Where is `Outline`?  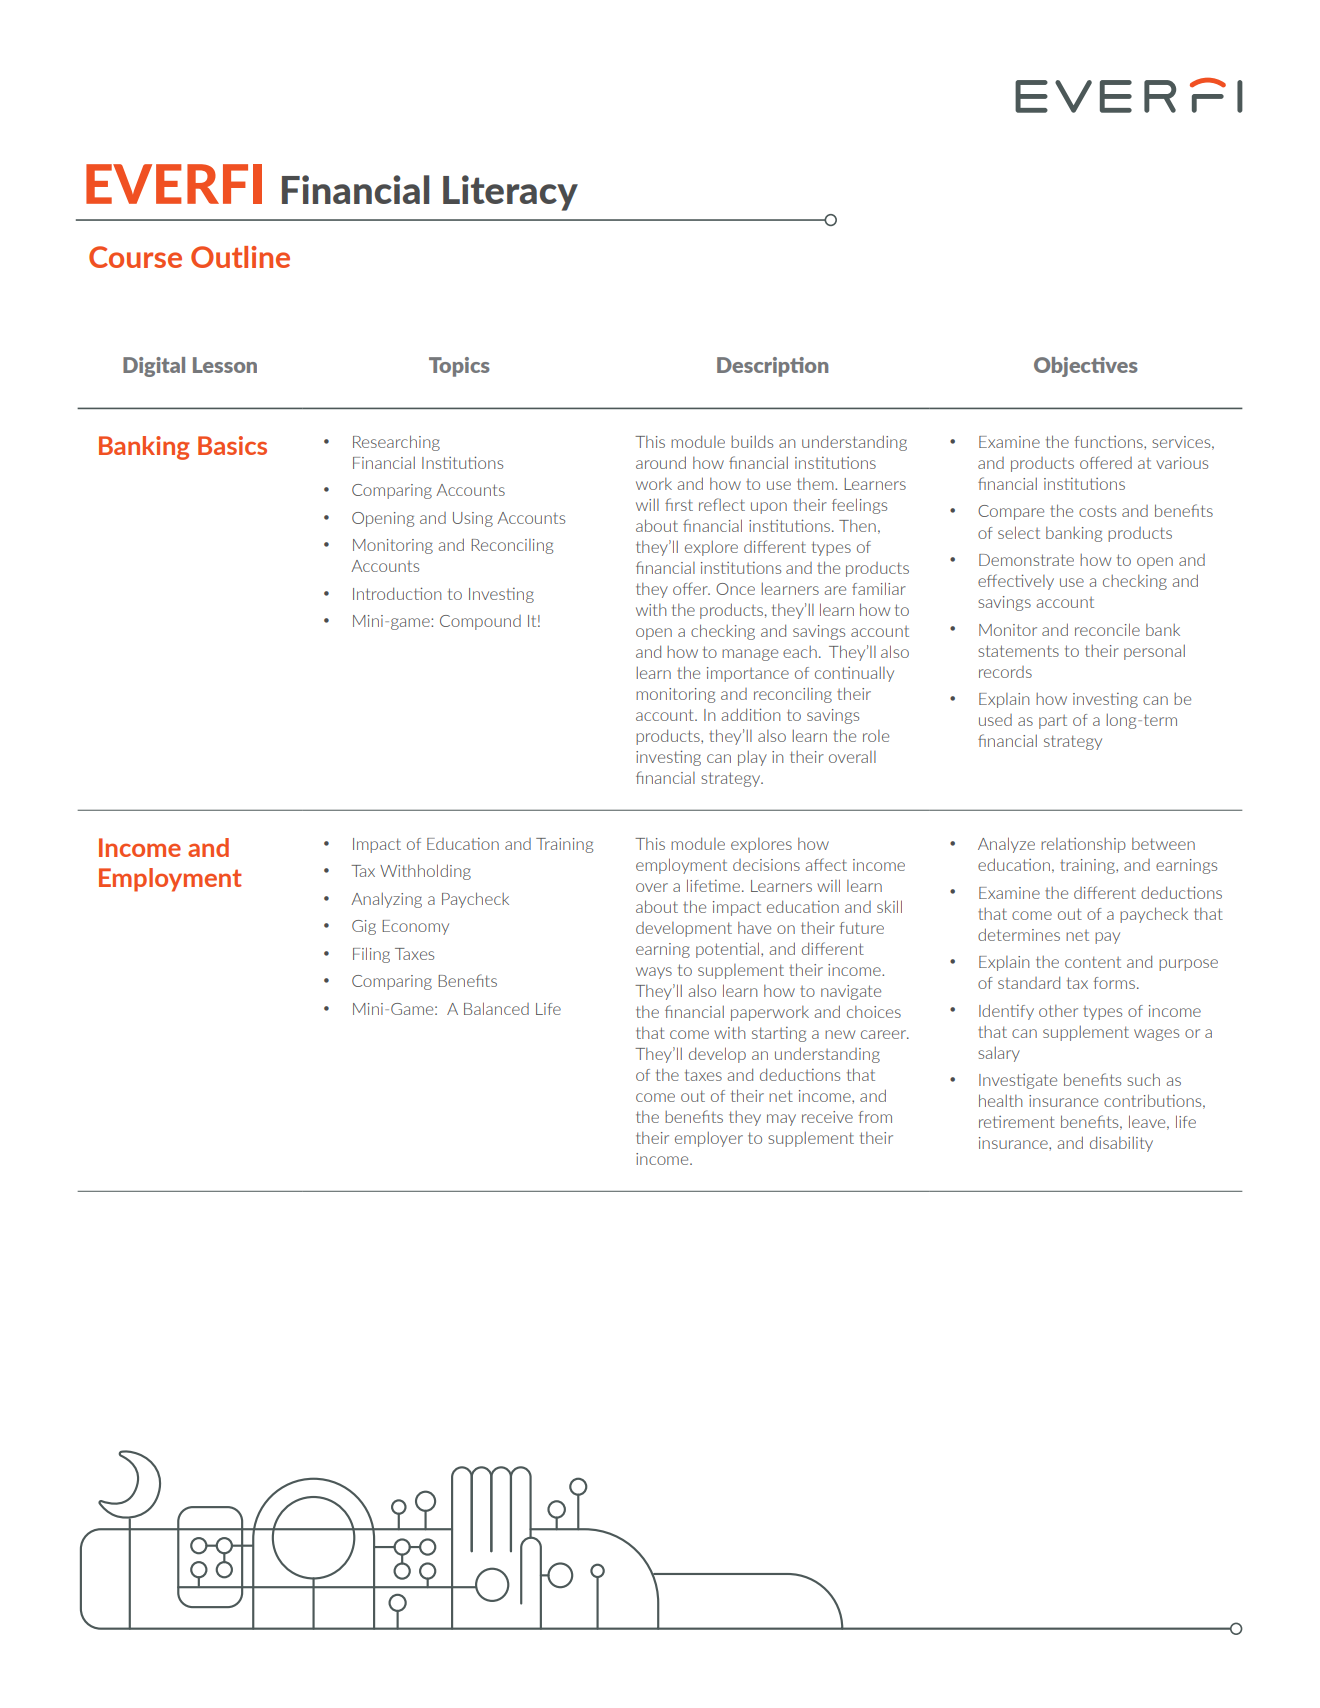 Outline is located at coordinates (240, 257).
